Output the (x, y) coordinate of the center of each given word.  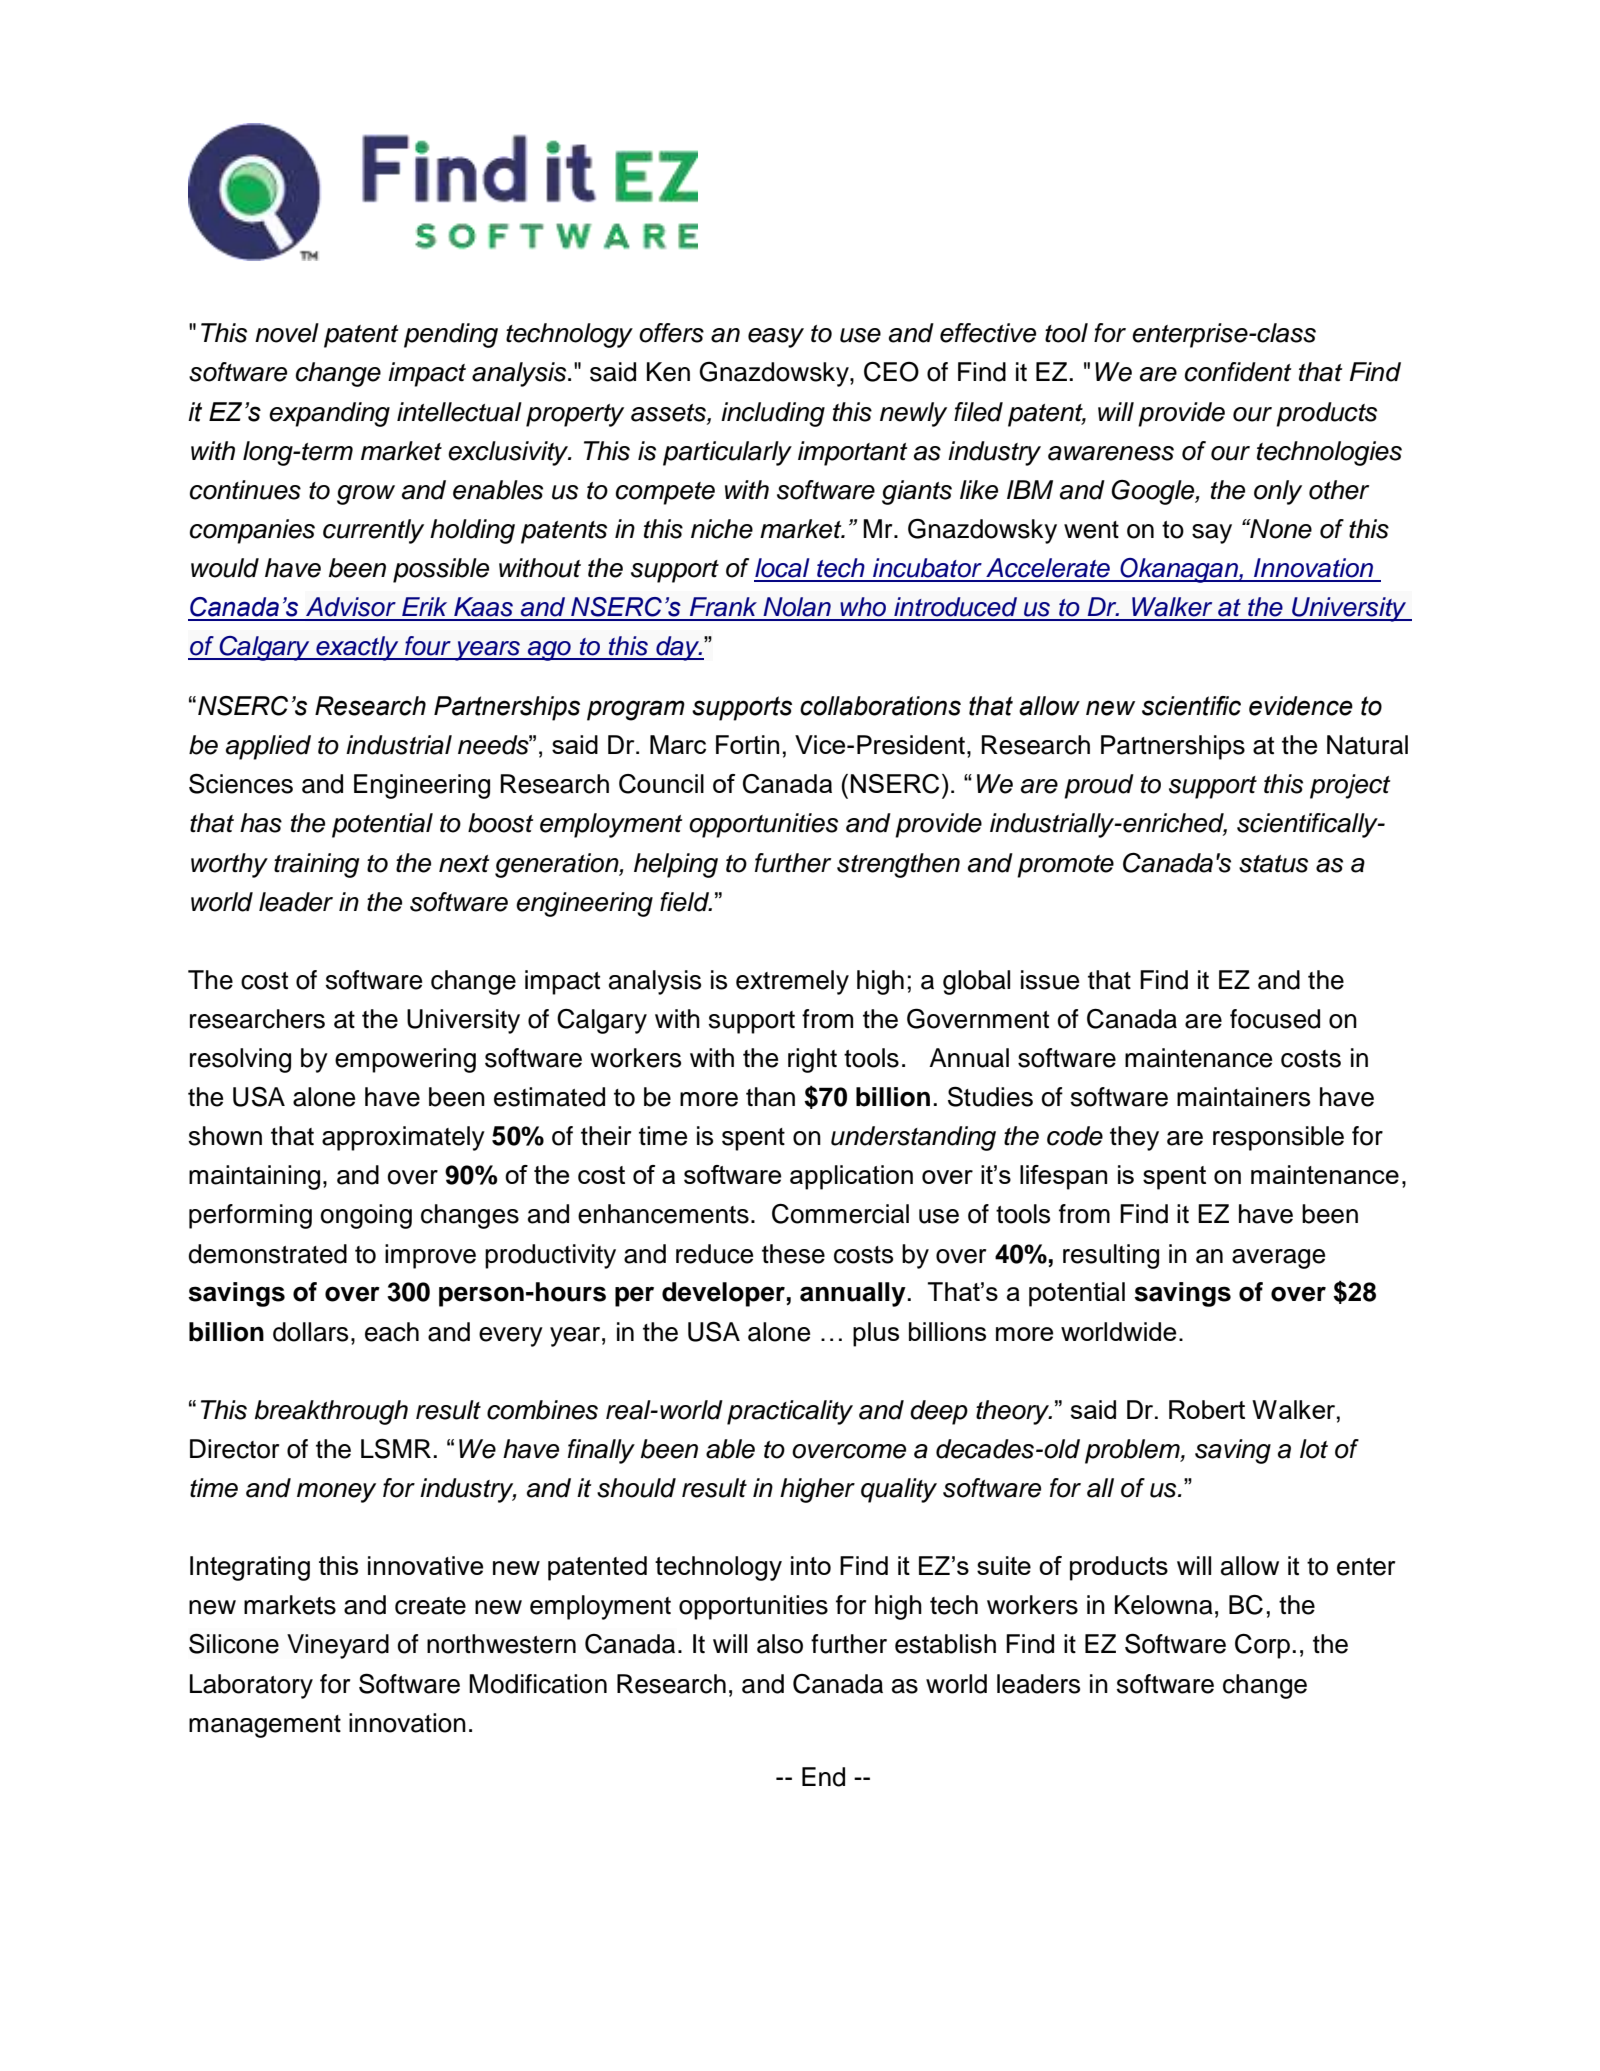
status (1273, 864)
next (464, 864)
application (851, 1177)
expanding (329, 414)
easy (776, 338)
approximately (403, 1138)
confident (1238, 372)
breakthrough (331, 1412)
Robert (1207, 1409)
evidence (1301, 706)
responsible (1278, 1138)
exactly (357, 648)
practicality (790, 1412)
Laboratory (251, 1686)
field (685, 902)
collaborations (880, 706)
